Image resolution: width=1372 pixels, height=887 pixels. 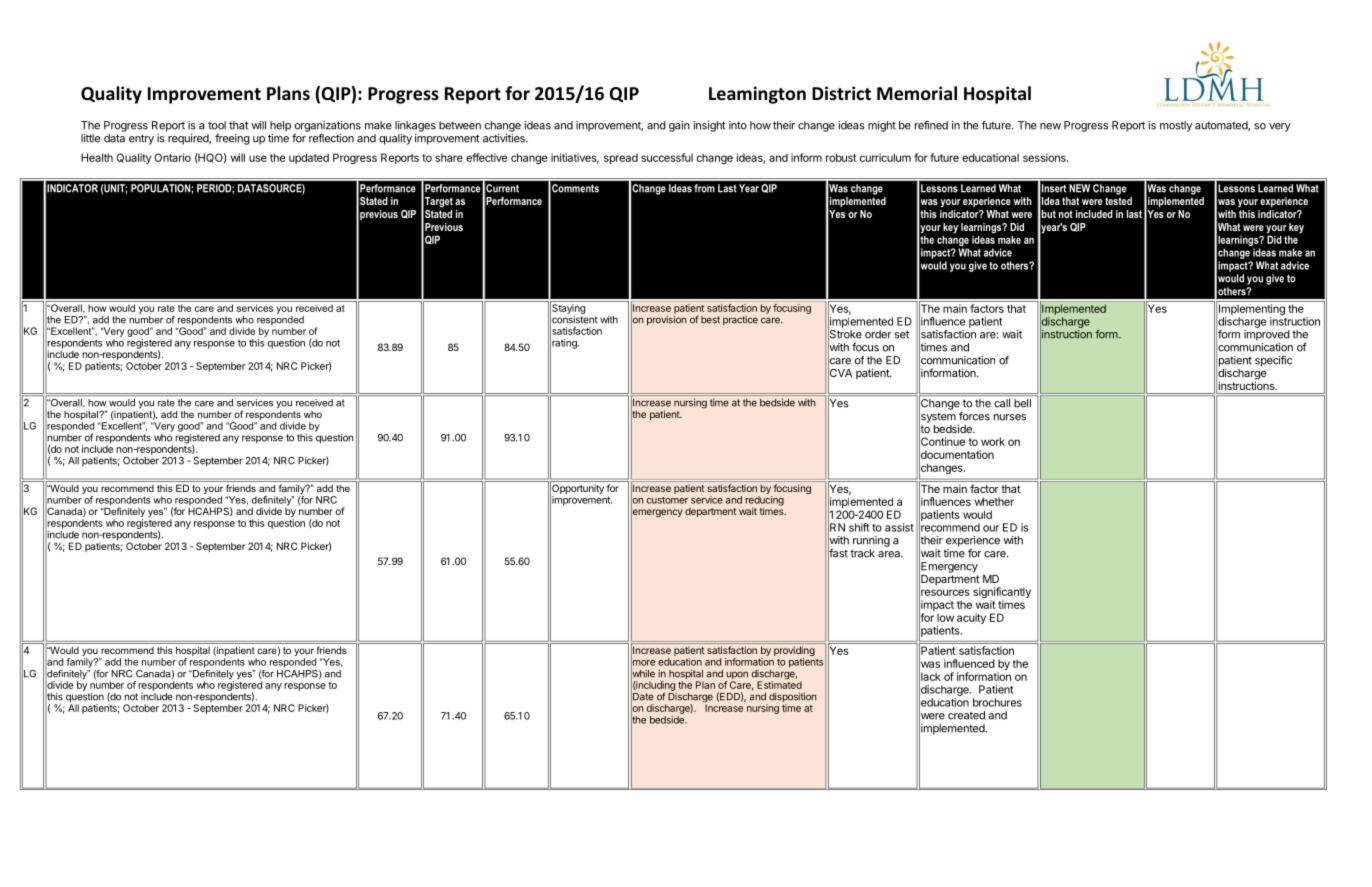 What do you see at coordinates (710, 320) in the screenshot?
I see `best` at bounding box center [710, 320].
